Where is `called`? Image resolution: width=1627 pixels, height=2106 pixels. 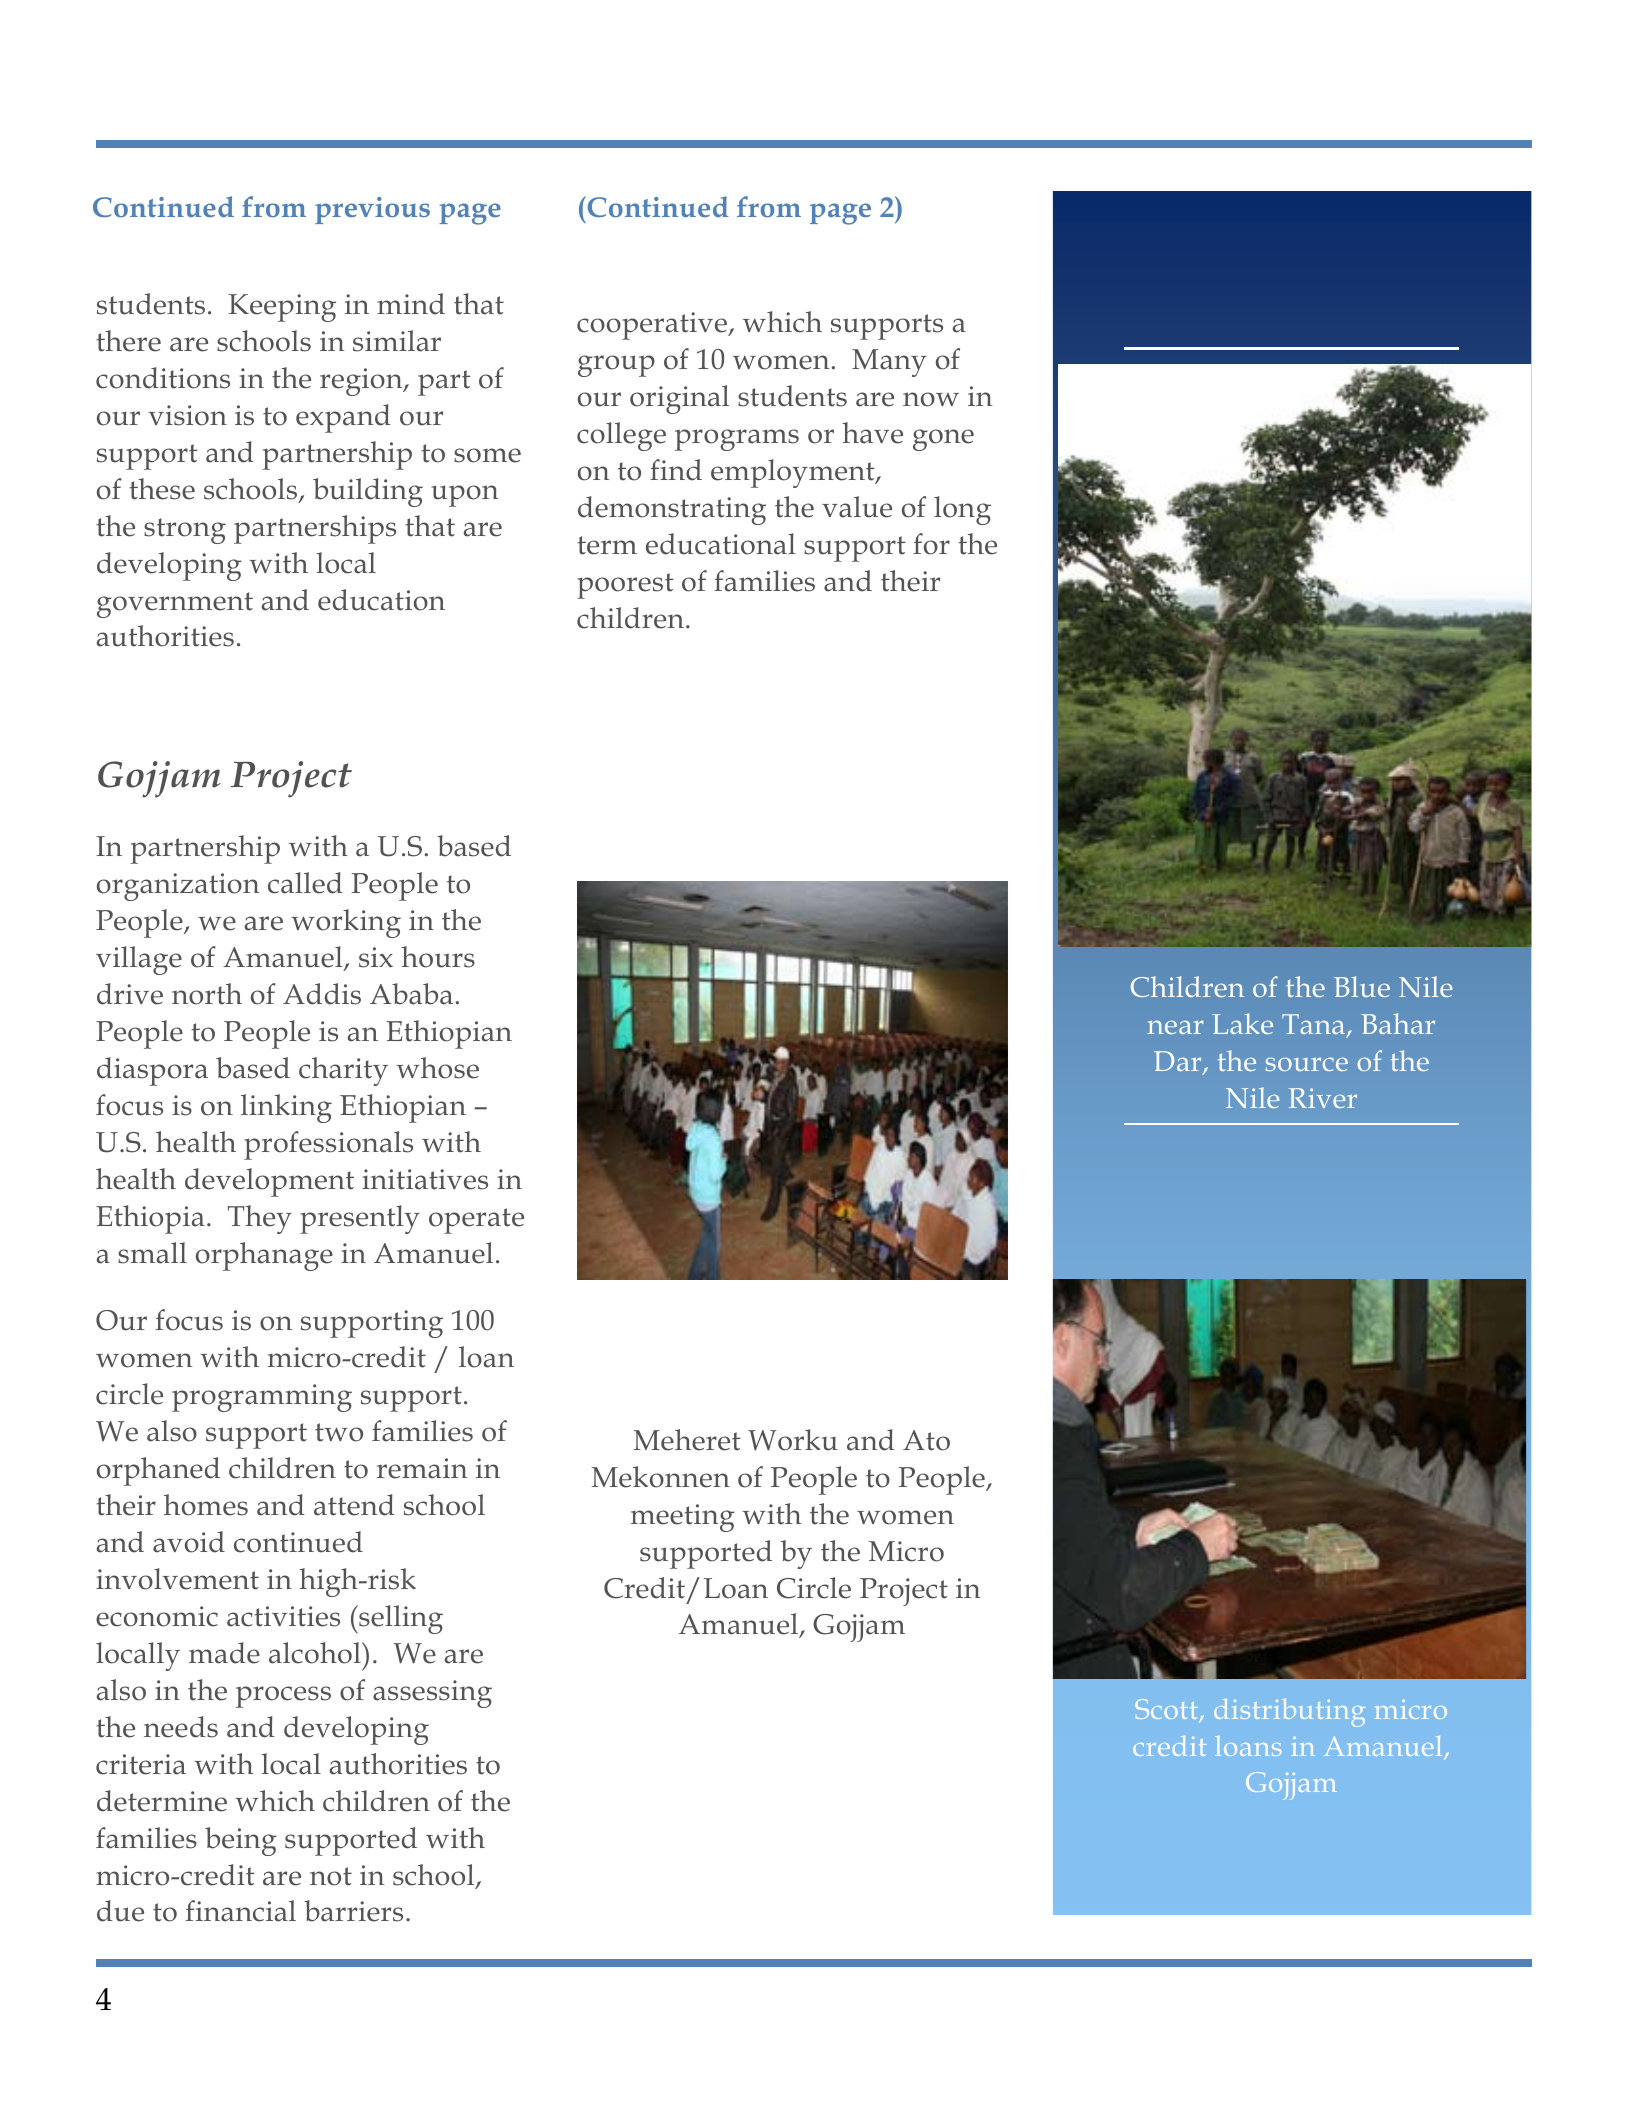 called is located at coordinates (305, 883).
